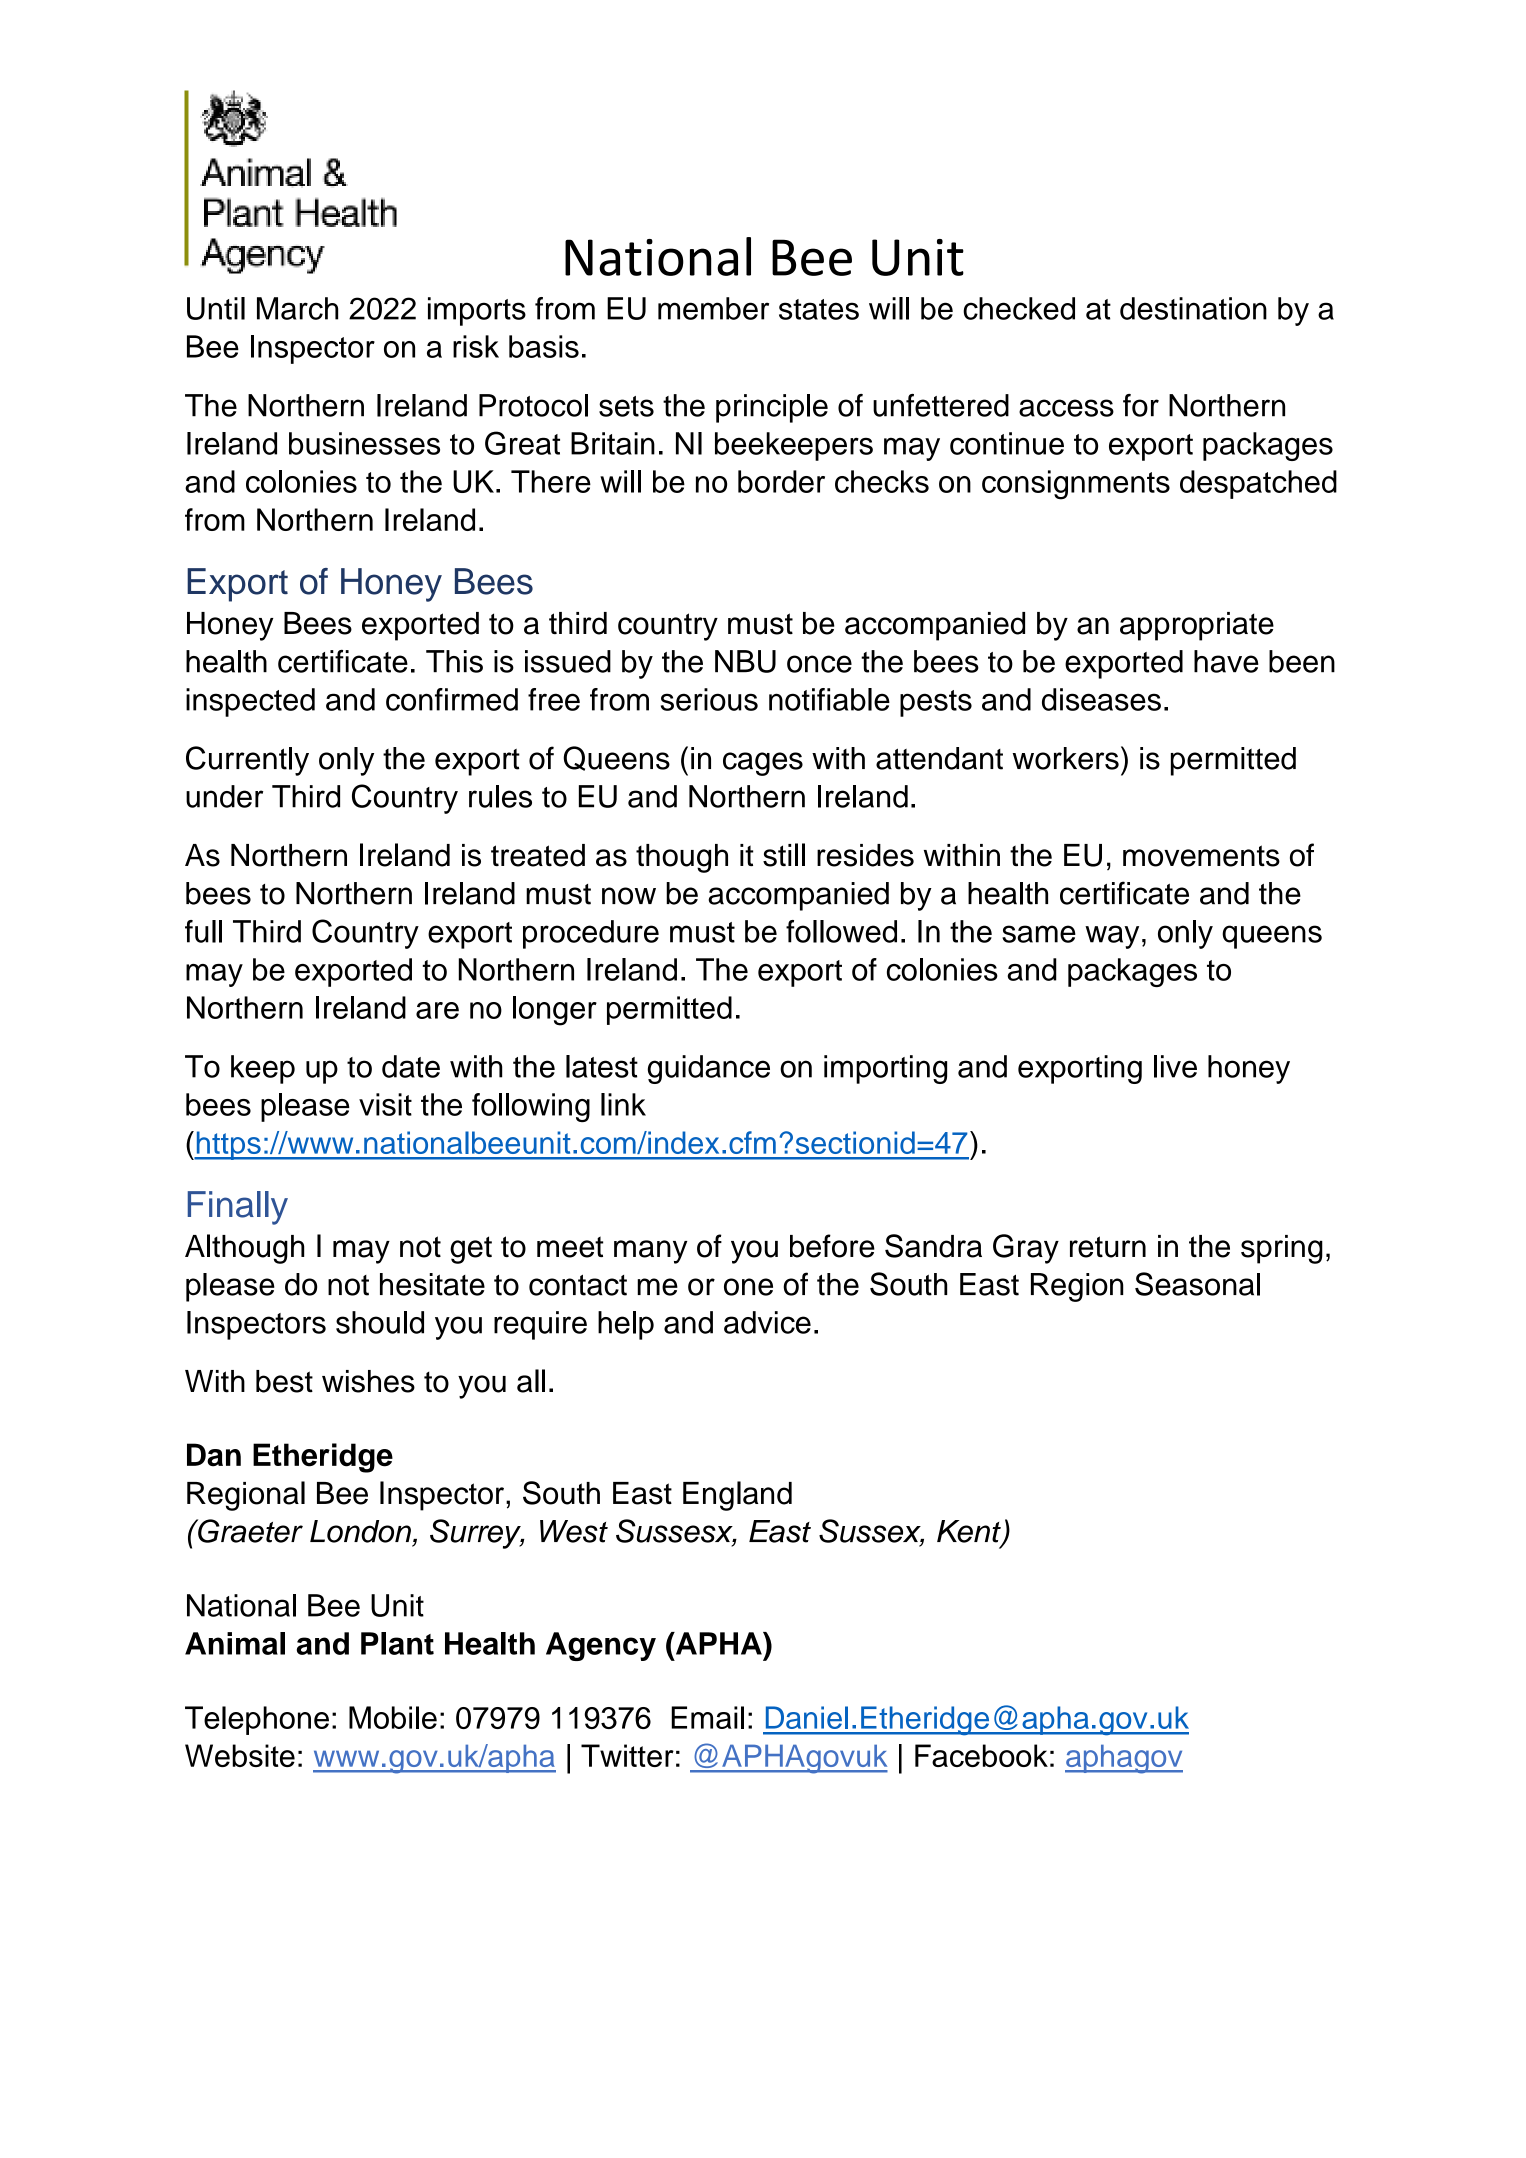 Image resolution: width=1526 pixels, height=2158 pixels. Describe the element at coordinates (1175, 1066) in the screenshot. I see `live` at that location.
